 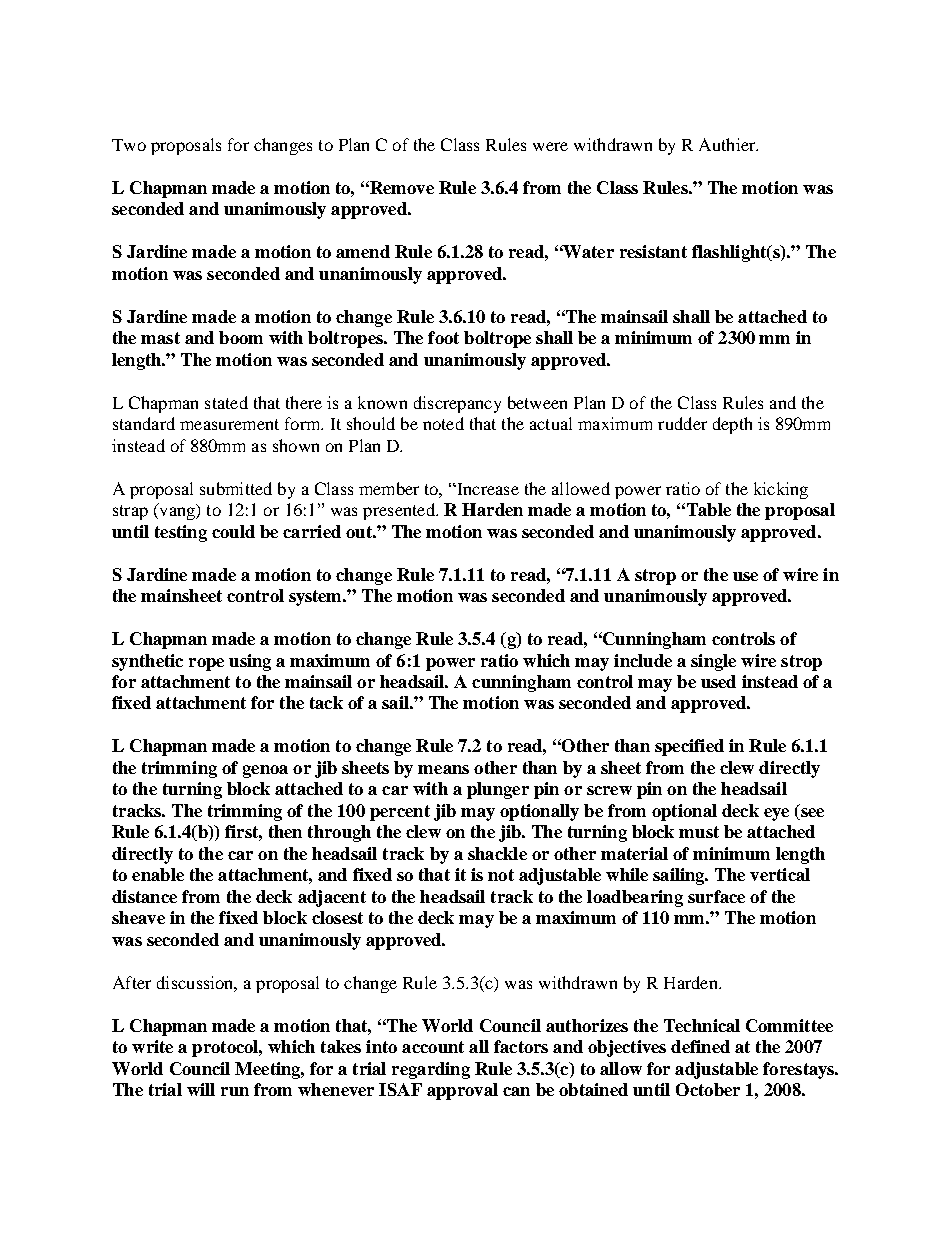 I want to click on discrepancy, so click(x=457, y=404).
